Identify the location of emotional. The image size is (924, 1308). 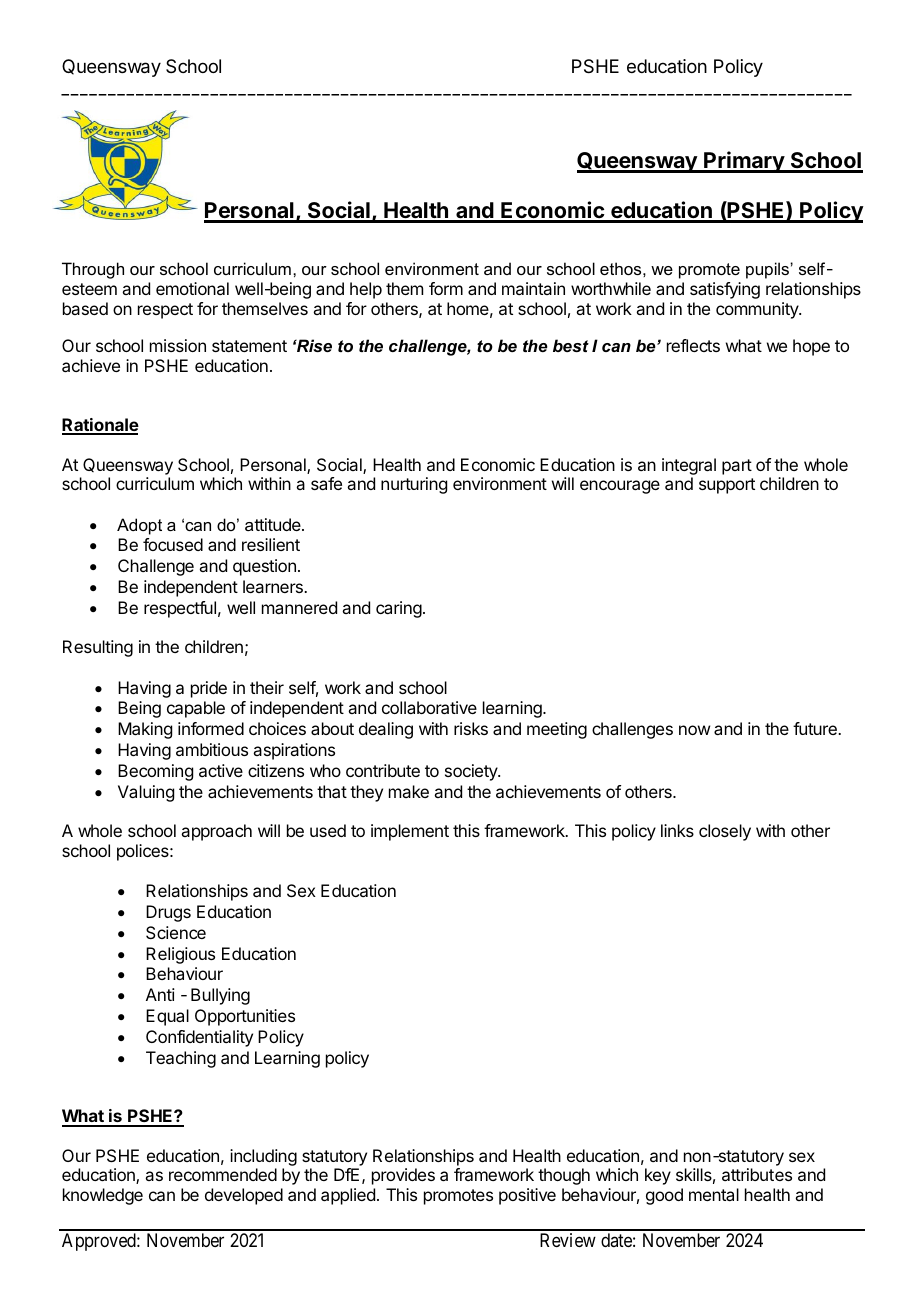
(192, 288).
